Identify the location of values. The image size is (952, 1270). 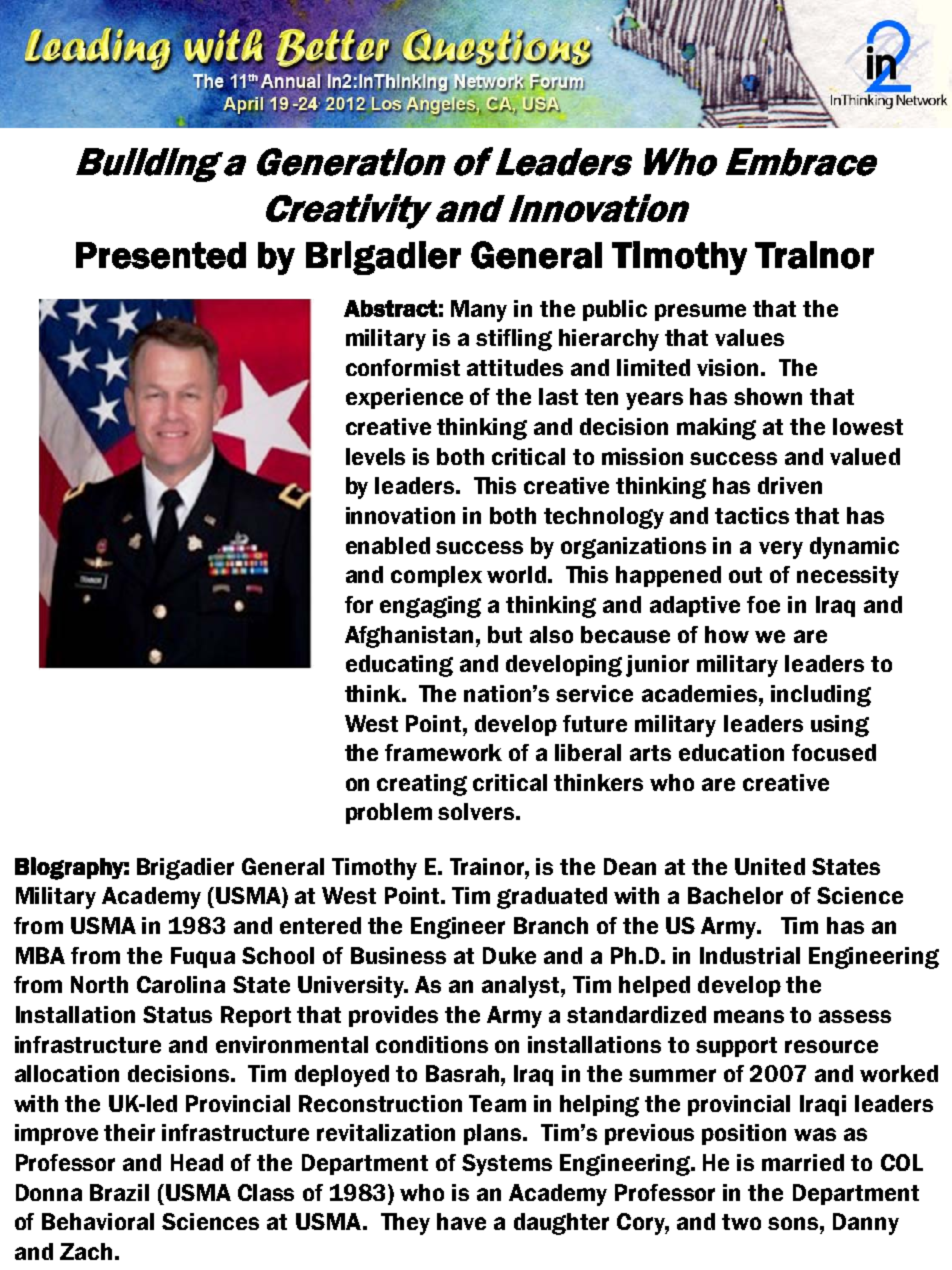
(749, 337).
